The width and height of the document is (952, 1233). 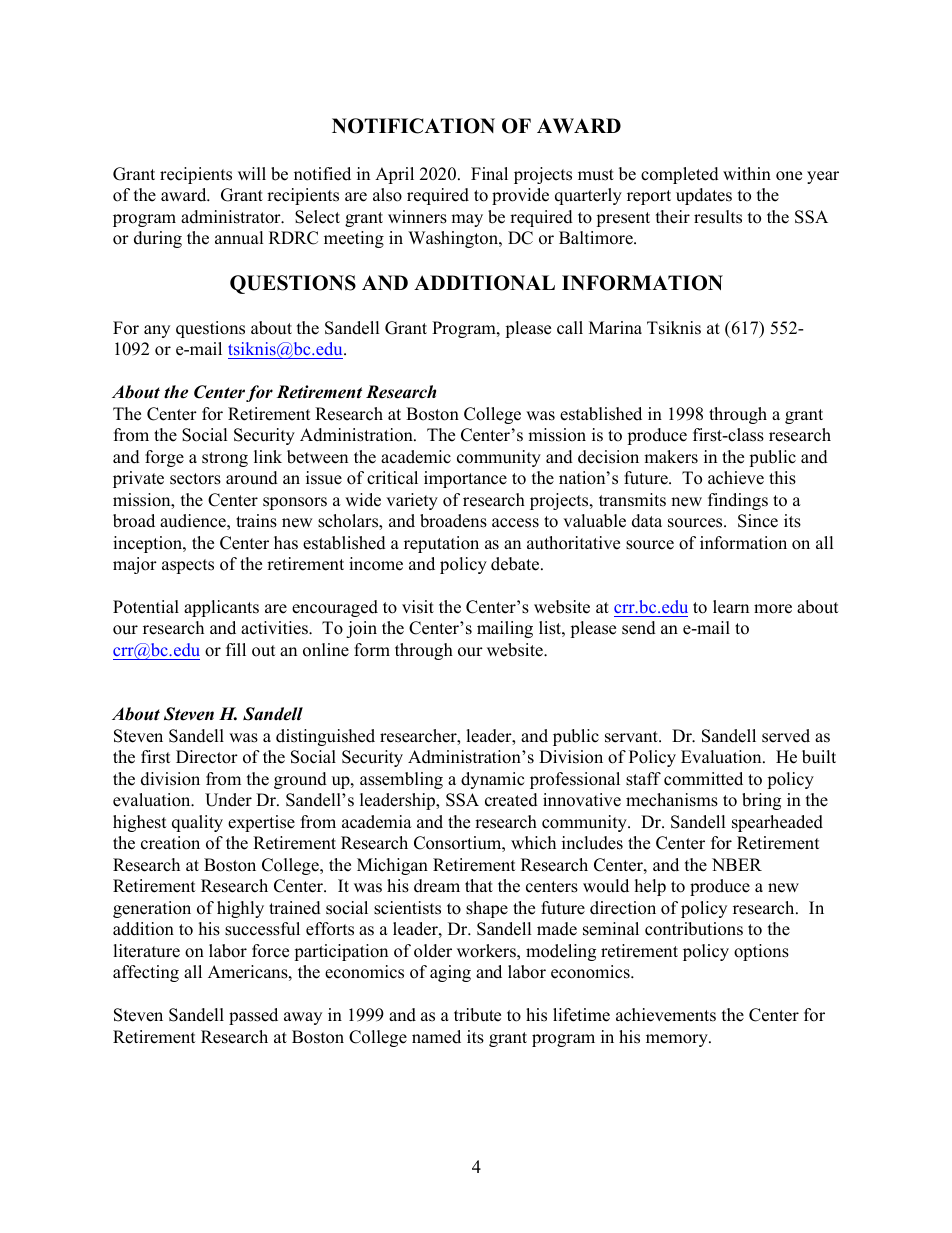 I want to click on will, so click(x=252, y=173).
